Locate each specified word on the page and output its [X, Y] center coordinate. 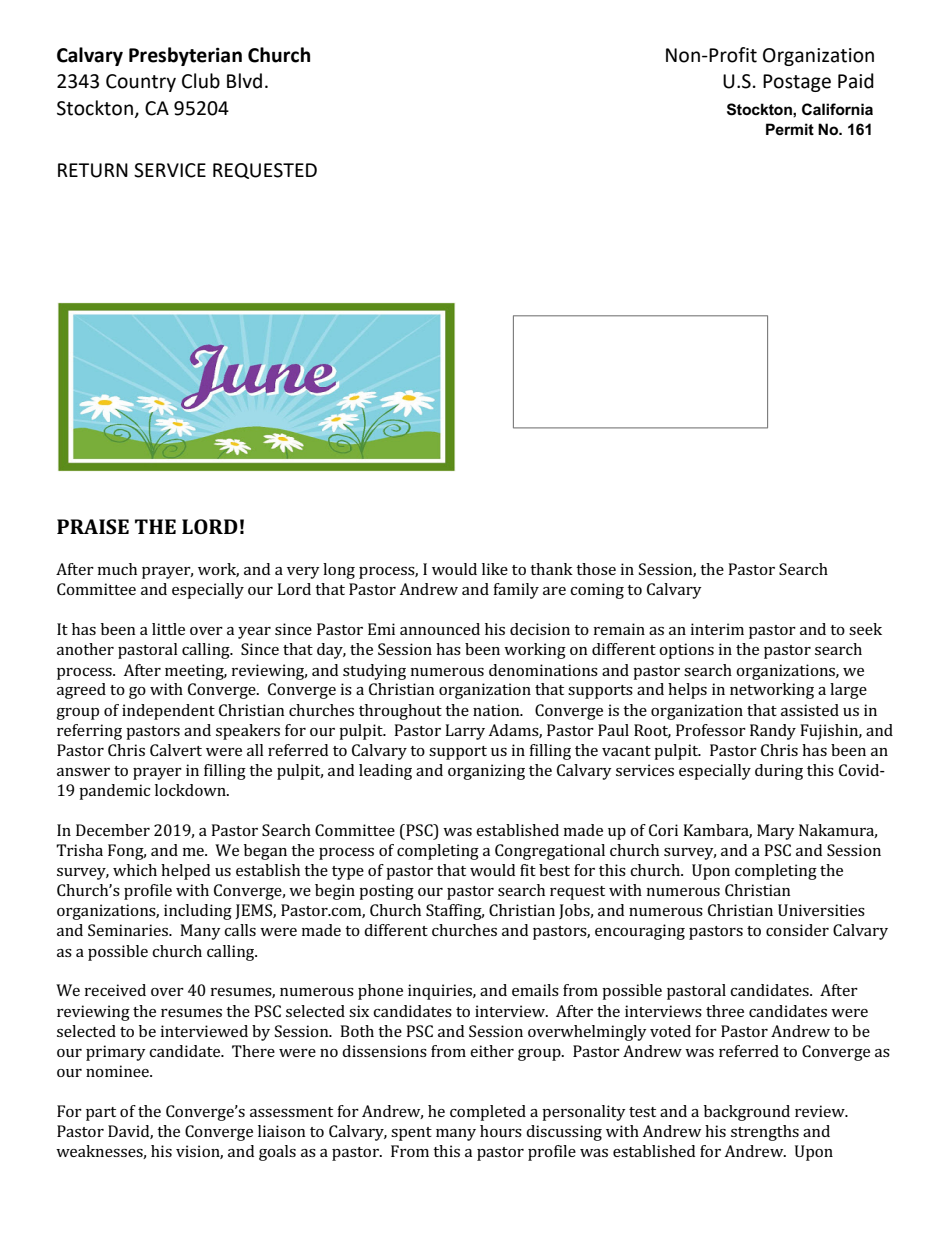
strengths [765, 1133]
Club [201, 81]
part [101, 1114]
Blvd [244, 81]
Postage [797, 83]
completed [488, 1113]
